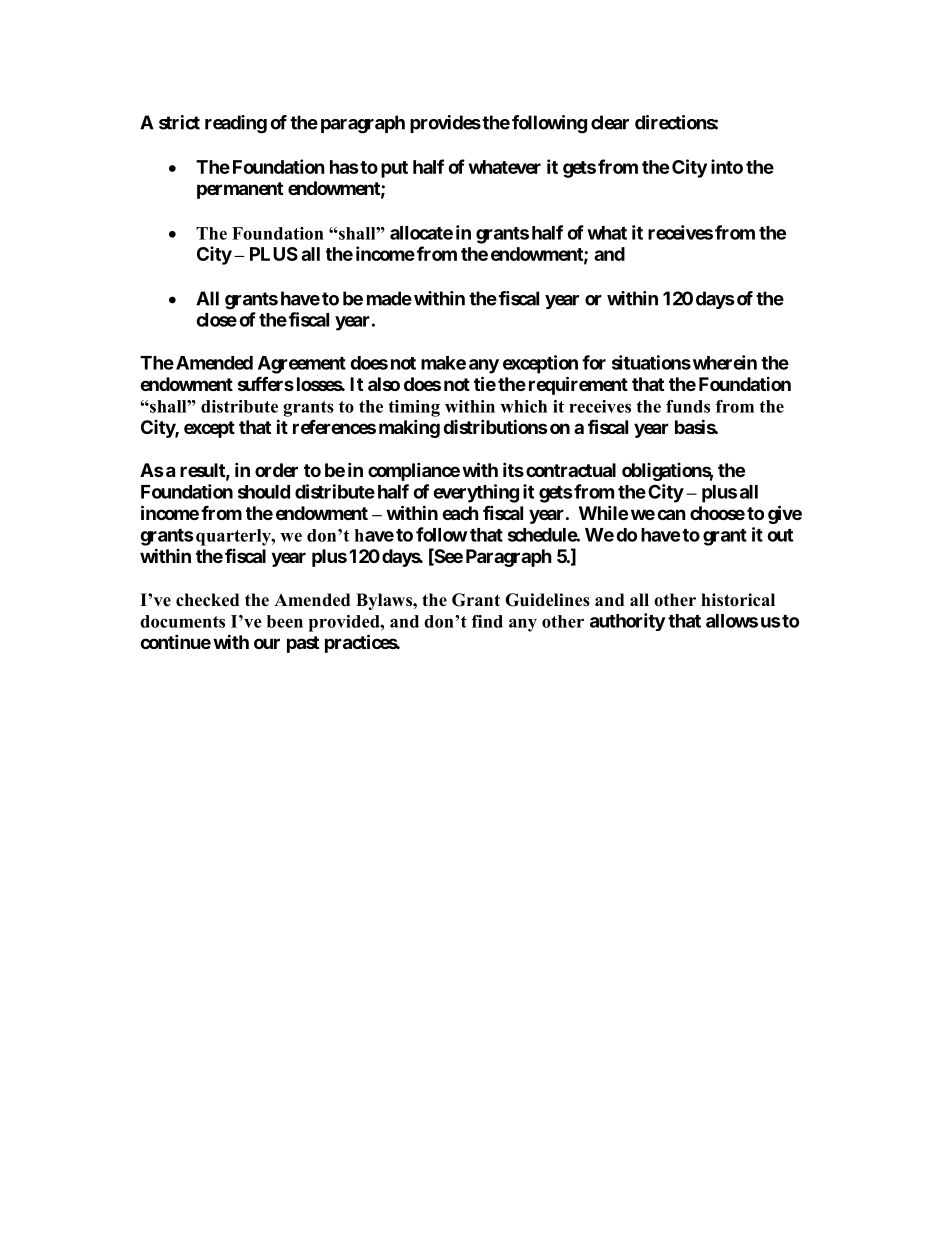 The height and width of the screenshot is (1233, 952). I want to click on into, so click(727, 166).
